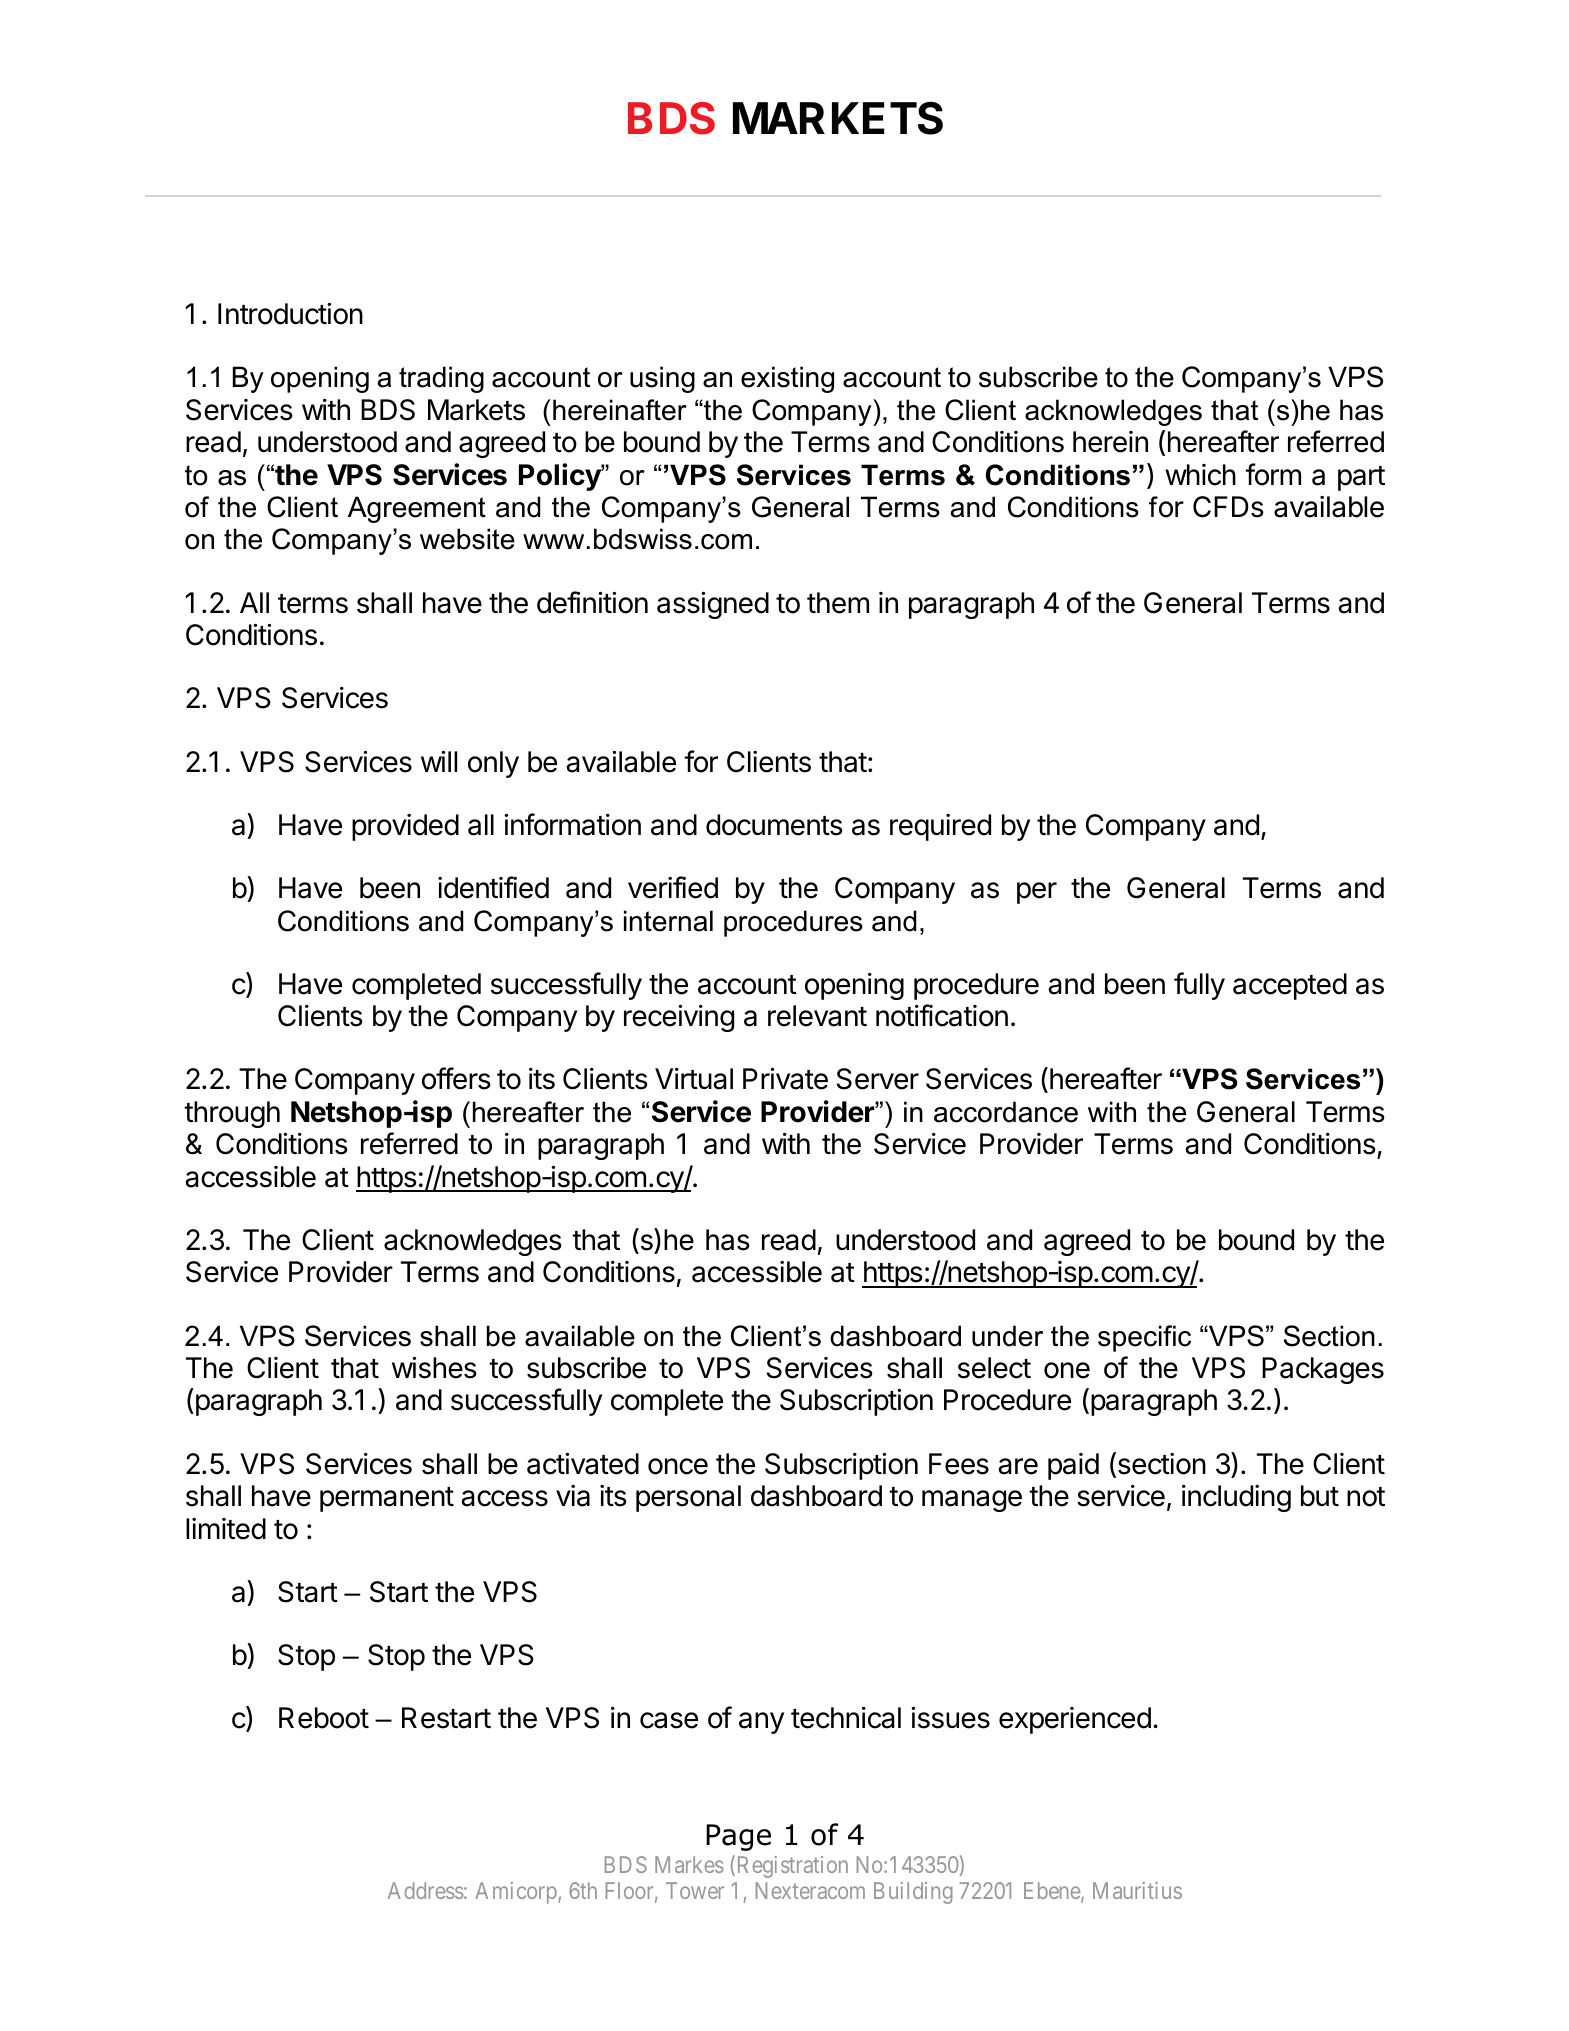 This screenshot has width=1569, height=2031. I want to click on Mauritius, so click(1137, 1890).
